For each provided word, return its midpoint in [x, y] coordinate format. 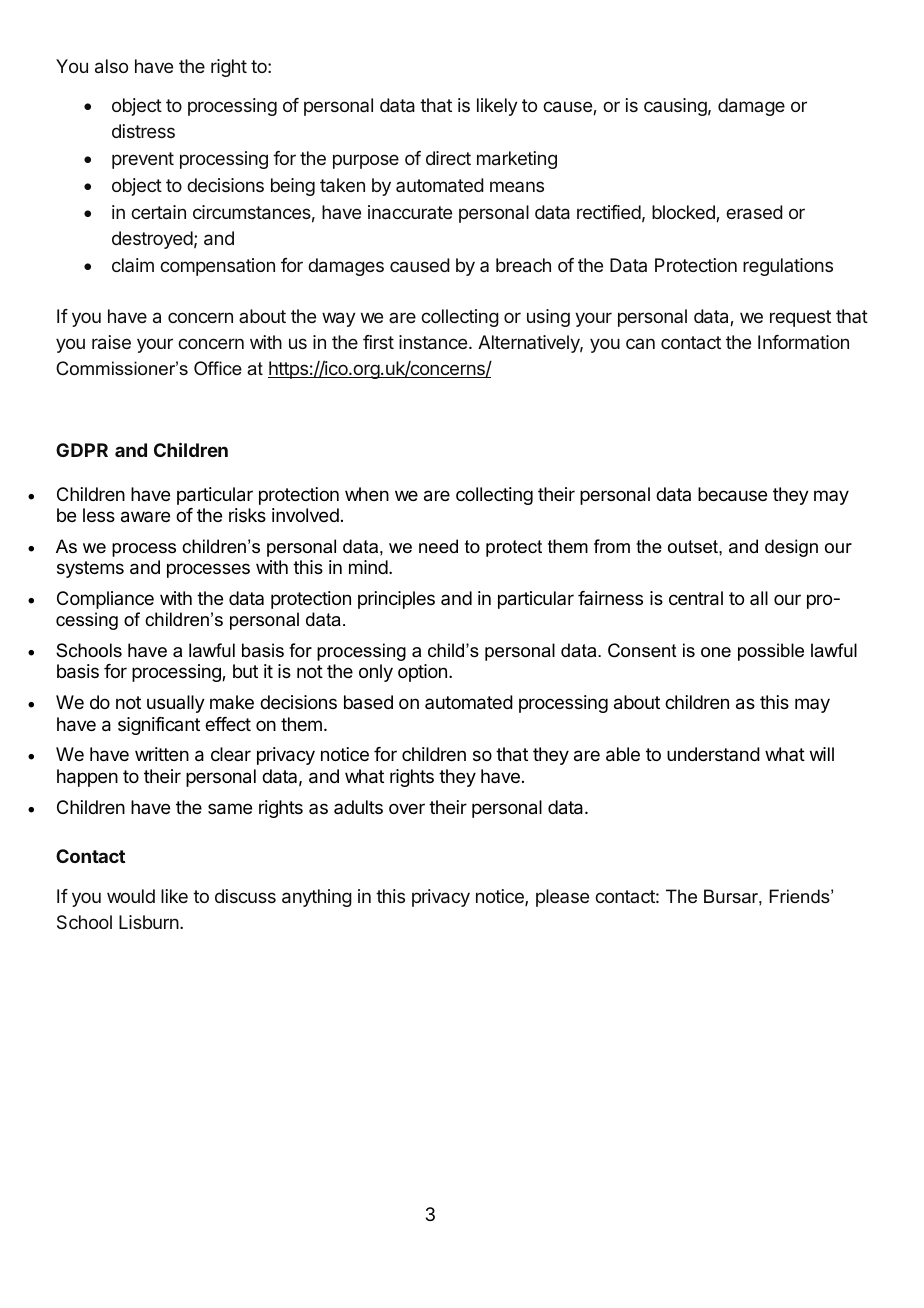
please [562, 898]
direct [448, 158]
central [696, 598]
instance [434, 342]
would [131, 896]
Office [218, 368]
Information [803, 342]
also [111, 66]
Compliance [105, 600]
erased [754, 212]
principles [396, 600]
